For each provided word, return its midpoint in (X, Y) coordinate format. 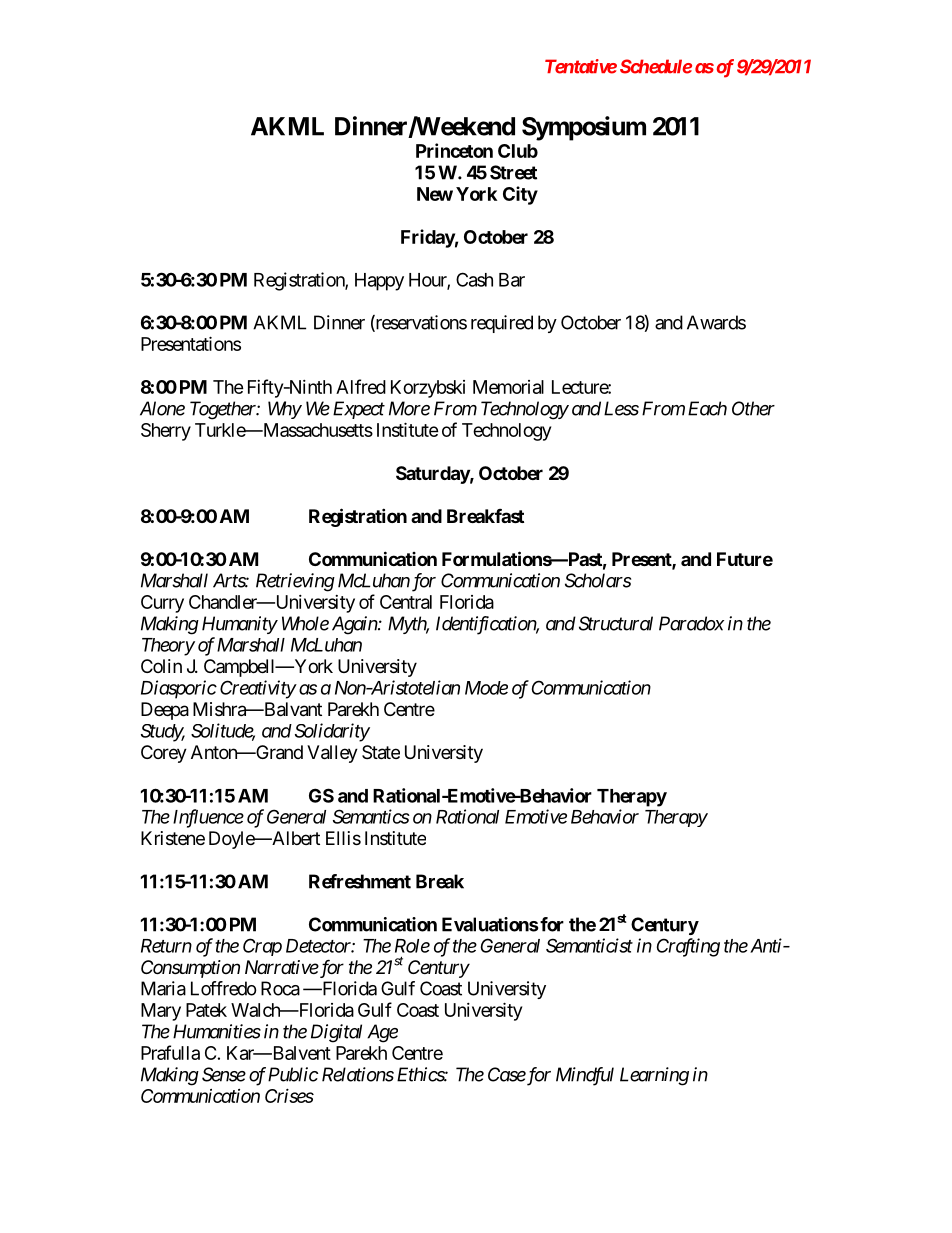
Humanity (239, 625)
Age (382, 1033)
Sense (224, 1074)
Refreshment (360, 881)
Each (707, 408)
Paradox (691, 623)
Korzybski (428, 389)
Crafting (688, 947)
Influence (208, 818)
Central (406, 602)
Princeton (454, 150)
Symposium (584, 128)
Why (285, 410)
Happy (379, 282)
